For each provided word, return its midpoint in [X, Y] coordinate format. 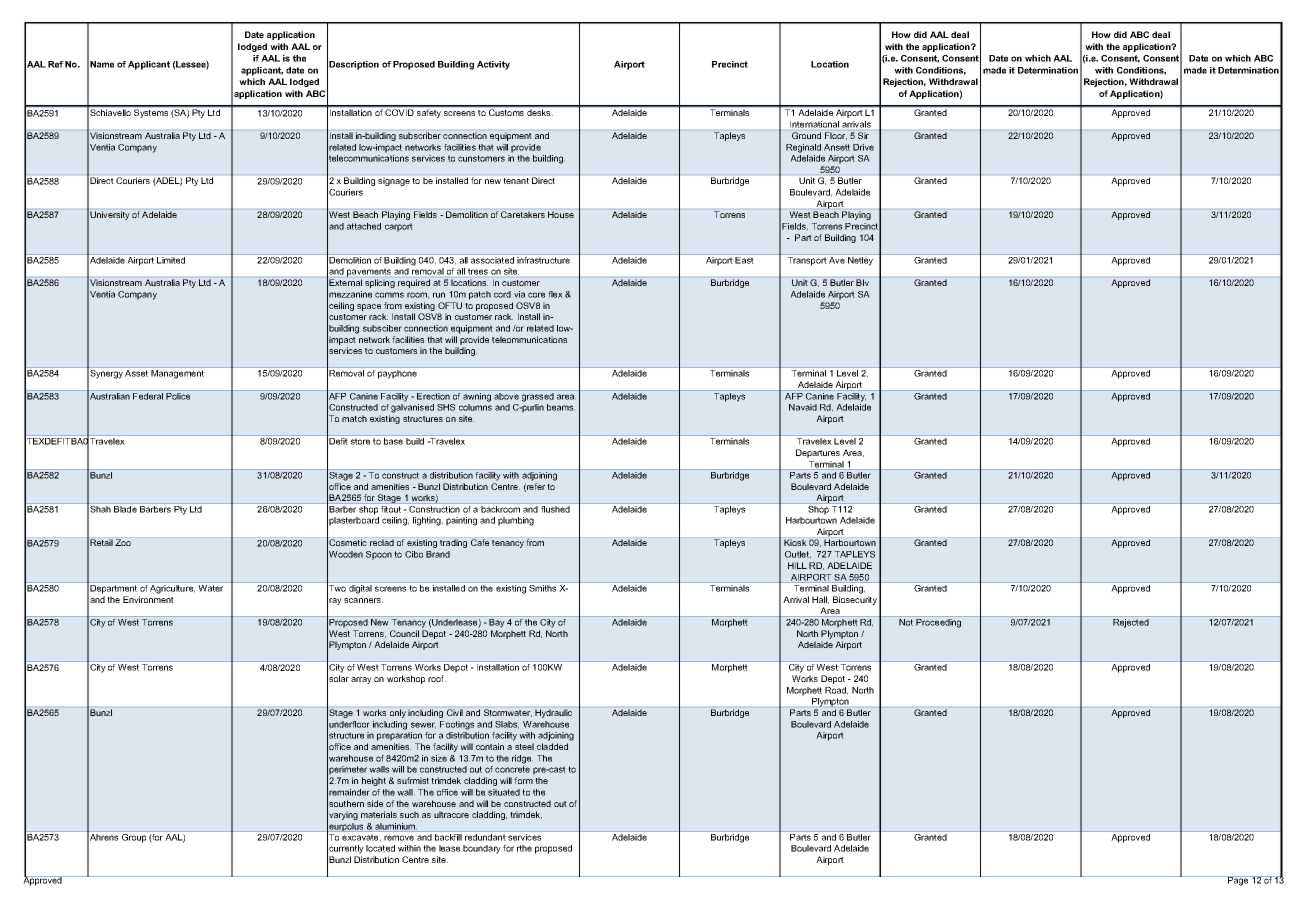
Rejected [1131, 623]
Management [177, 374]
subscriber [420, 135]
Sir [863, 135]
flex [555, 294]
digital [360, 589]
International [814, 124]
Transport [807, 261]
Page [1238, 881]
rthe [524, 848]
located [380, 848]
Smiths [542, 588]
